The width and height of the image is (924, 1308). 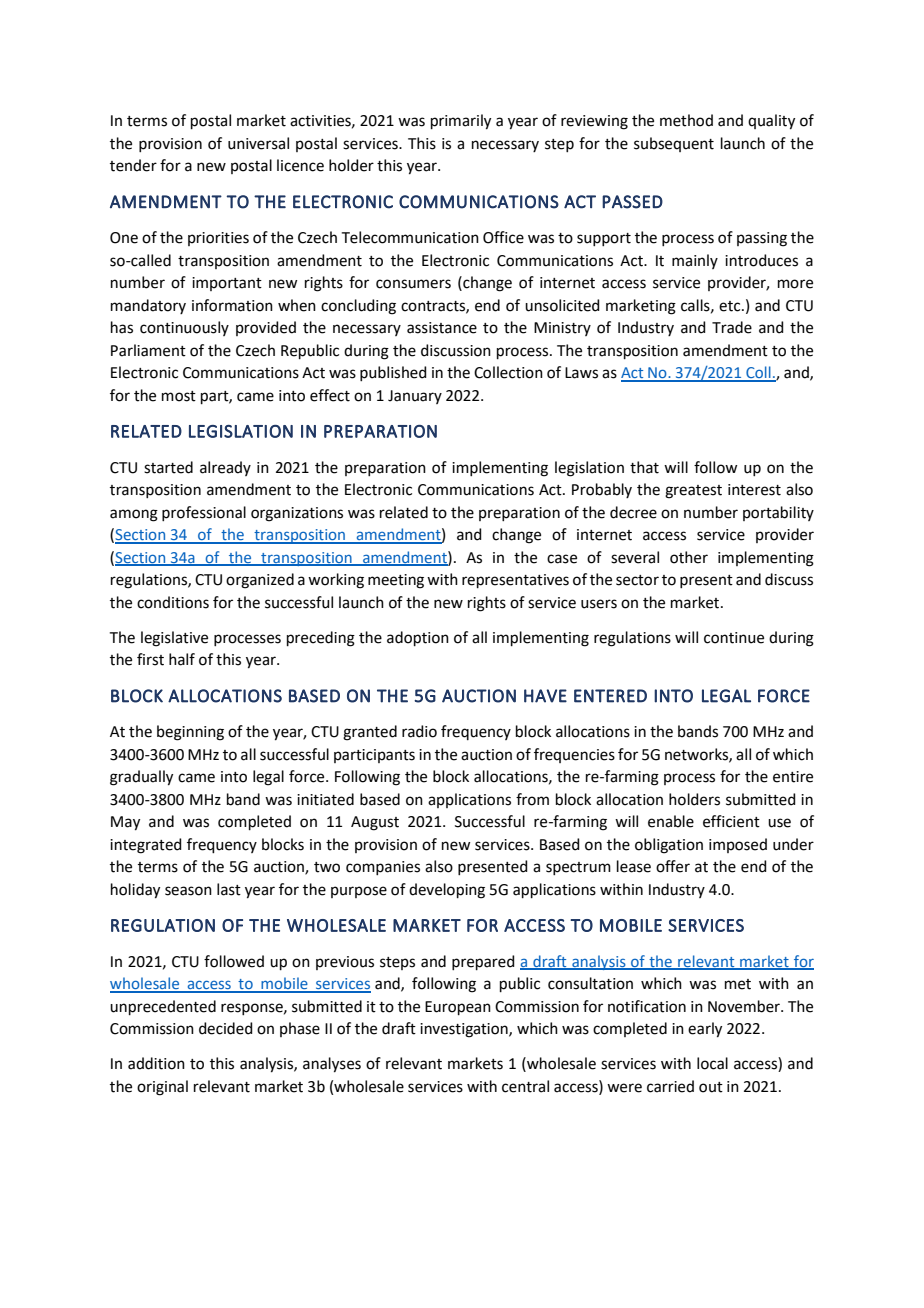 What do you see at coordinates (734, 638) in the image?
I see `continue` at bounding box center [734, 638].
